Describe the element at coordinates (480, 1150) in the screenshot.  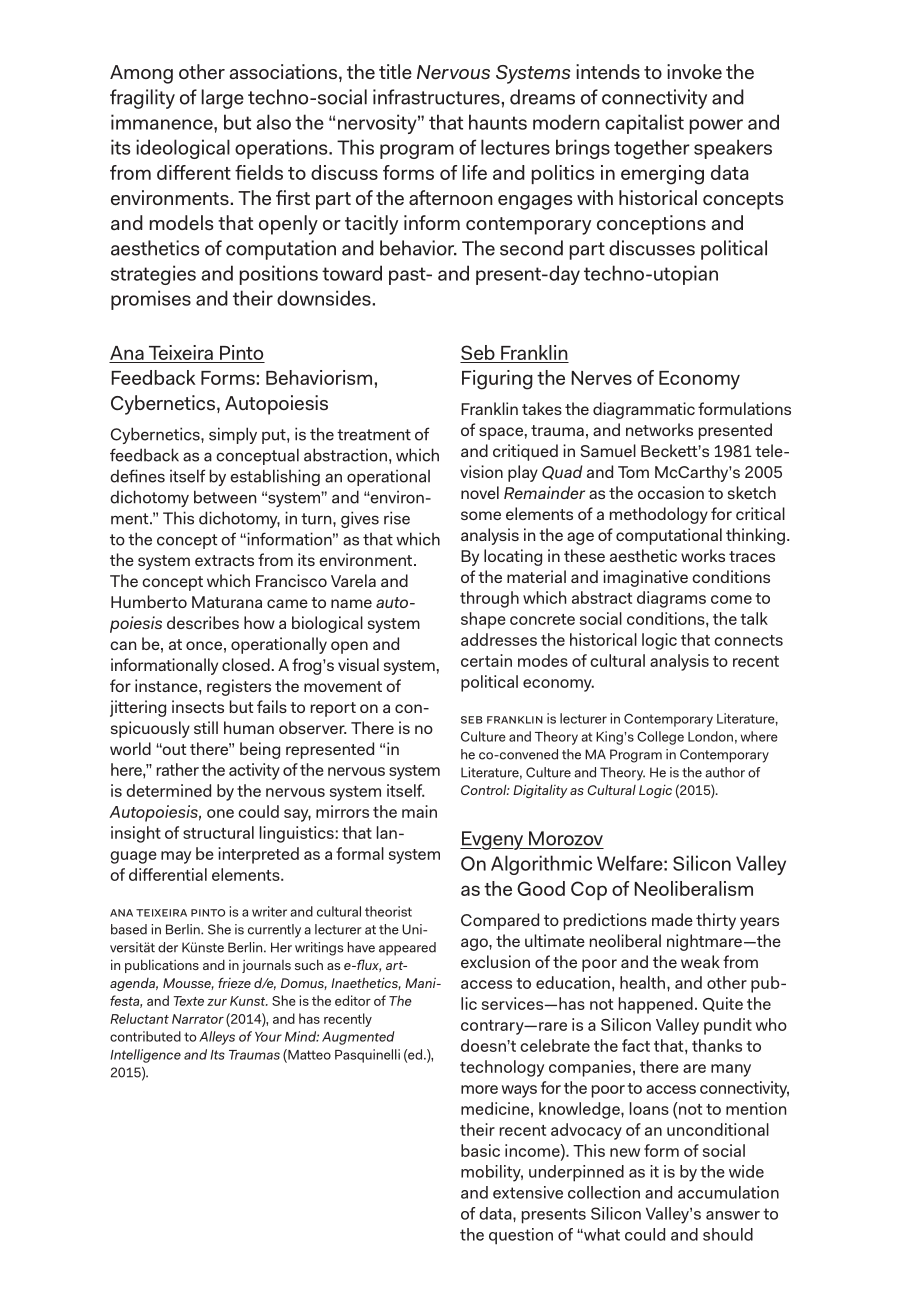
I see `basic` at that location.
